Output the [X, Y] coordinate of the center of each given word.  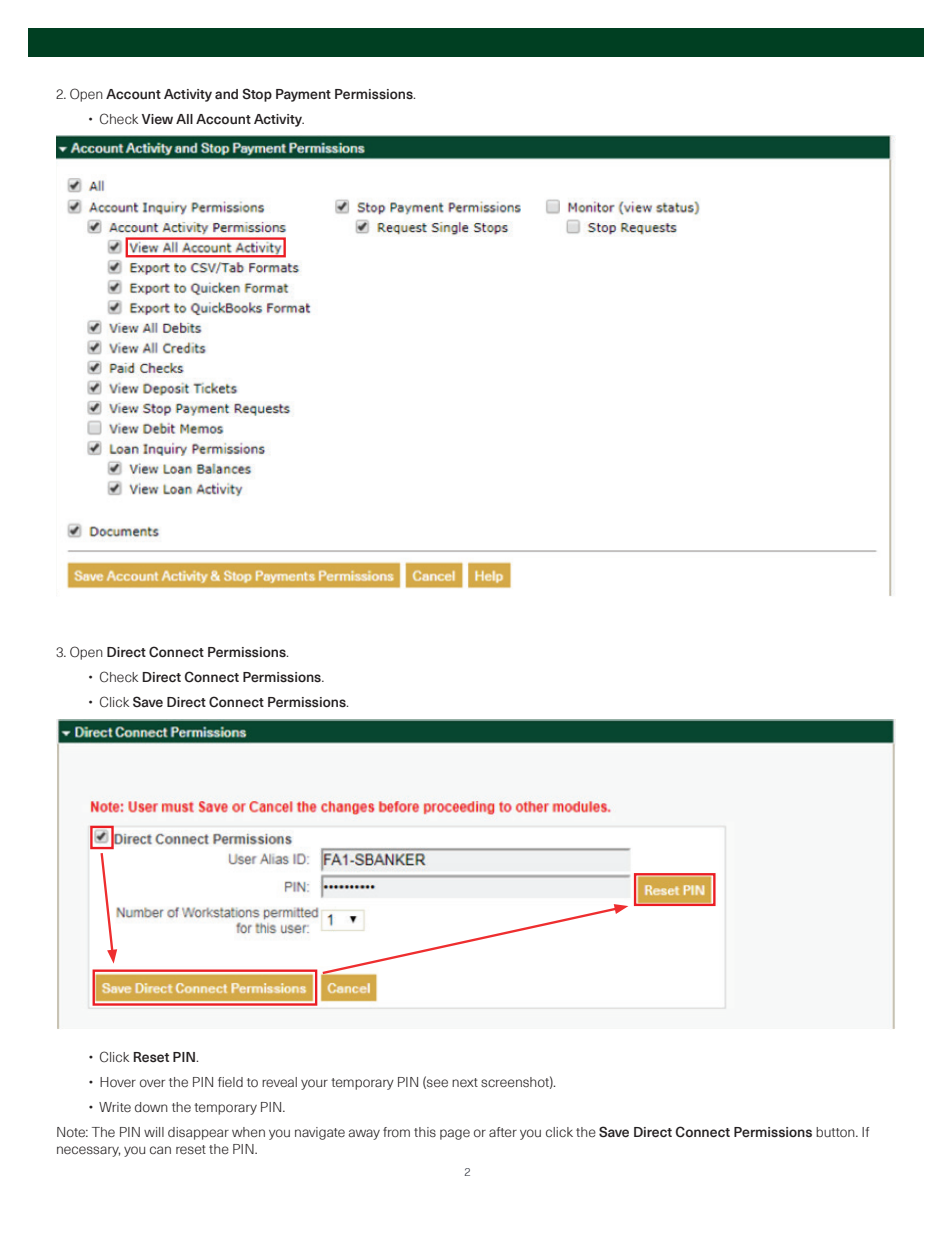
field [230, 1082]
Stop [257, 95]
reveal [279, 1082]
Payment [303, 95]
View [157, 119]
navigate [320, 1133]
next [465, 1083]
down [151, 1107]
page [455, 1134]
